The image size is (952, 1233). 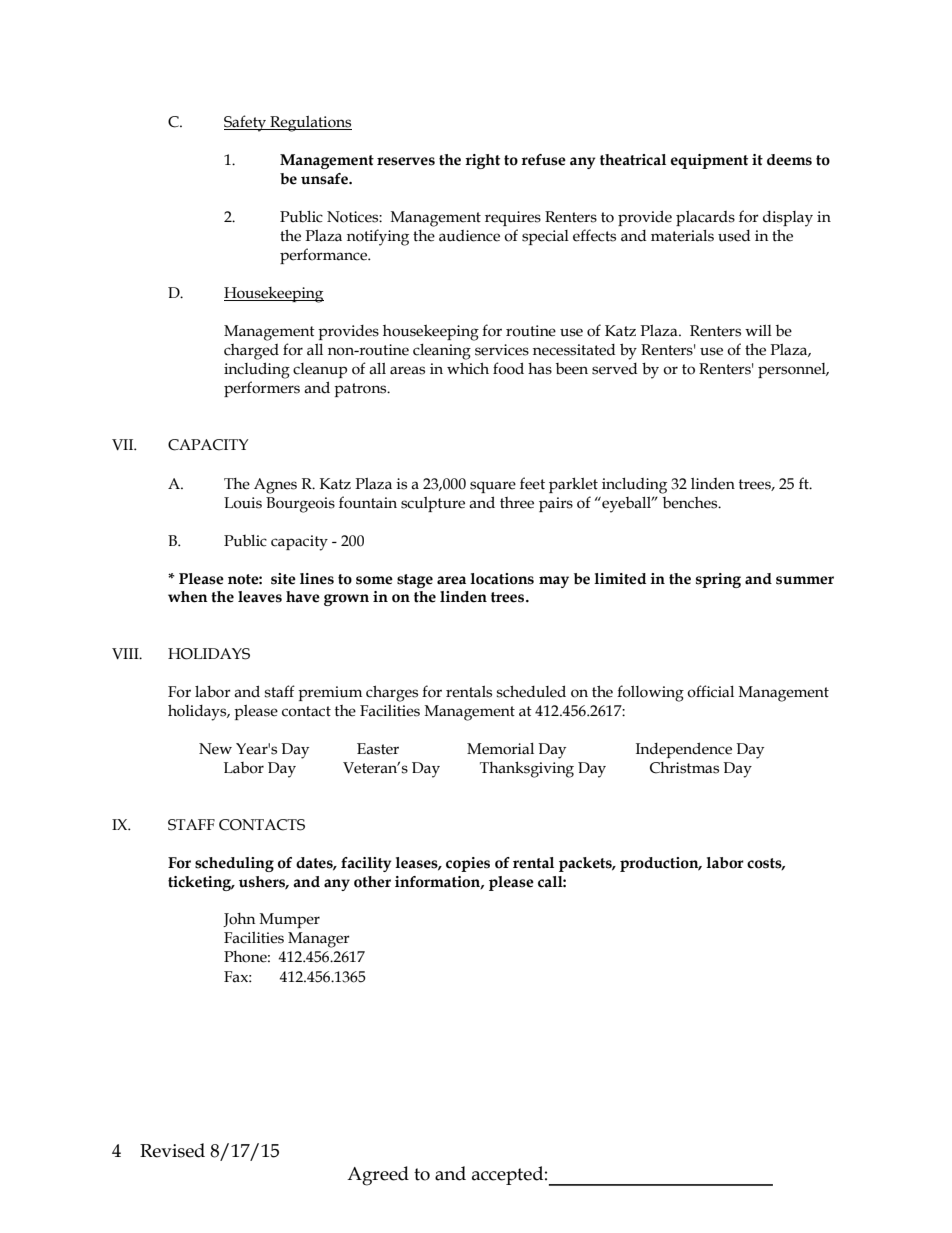 I want to click on official, so click(x=710, y=691).
